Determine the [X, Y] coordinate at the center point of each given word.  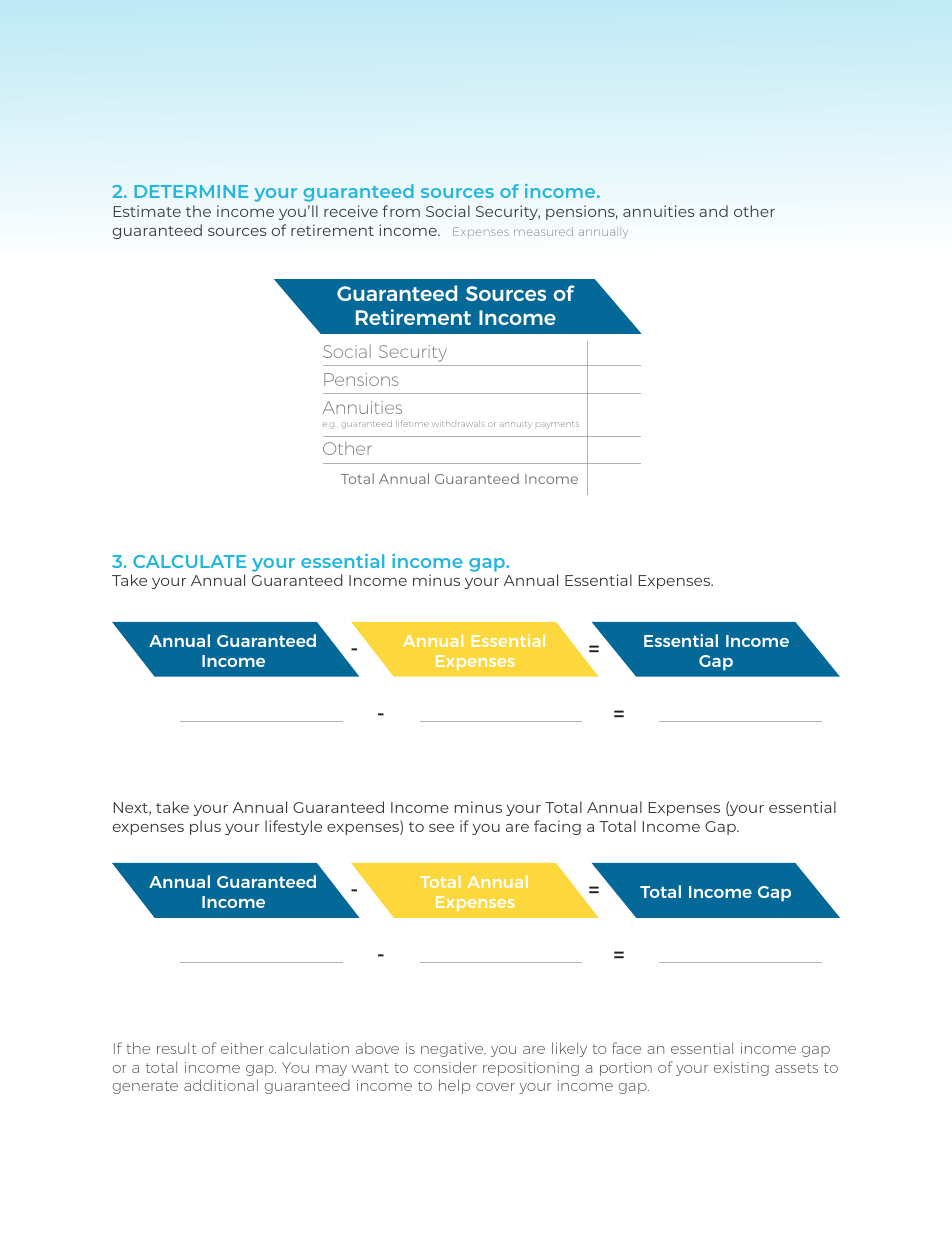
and [713, 211]
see [441, 828]
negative [453, 1050]
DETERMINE [191, 191]
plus [205, 827]
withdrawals [458, 424]
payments [557, 425]
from [401, 211]
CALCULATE [189, 561]
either [242, 1048]
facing [557, 827]
